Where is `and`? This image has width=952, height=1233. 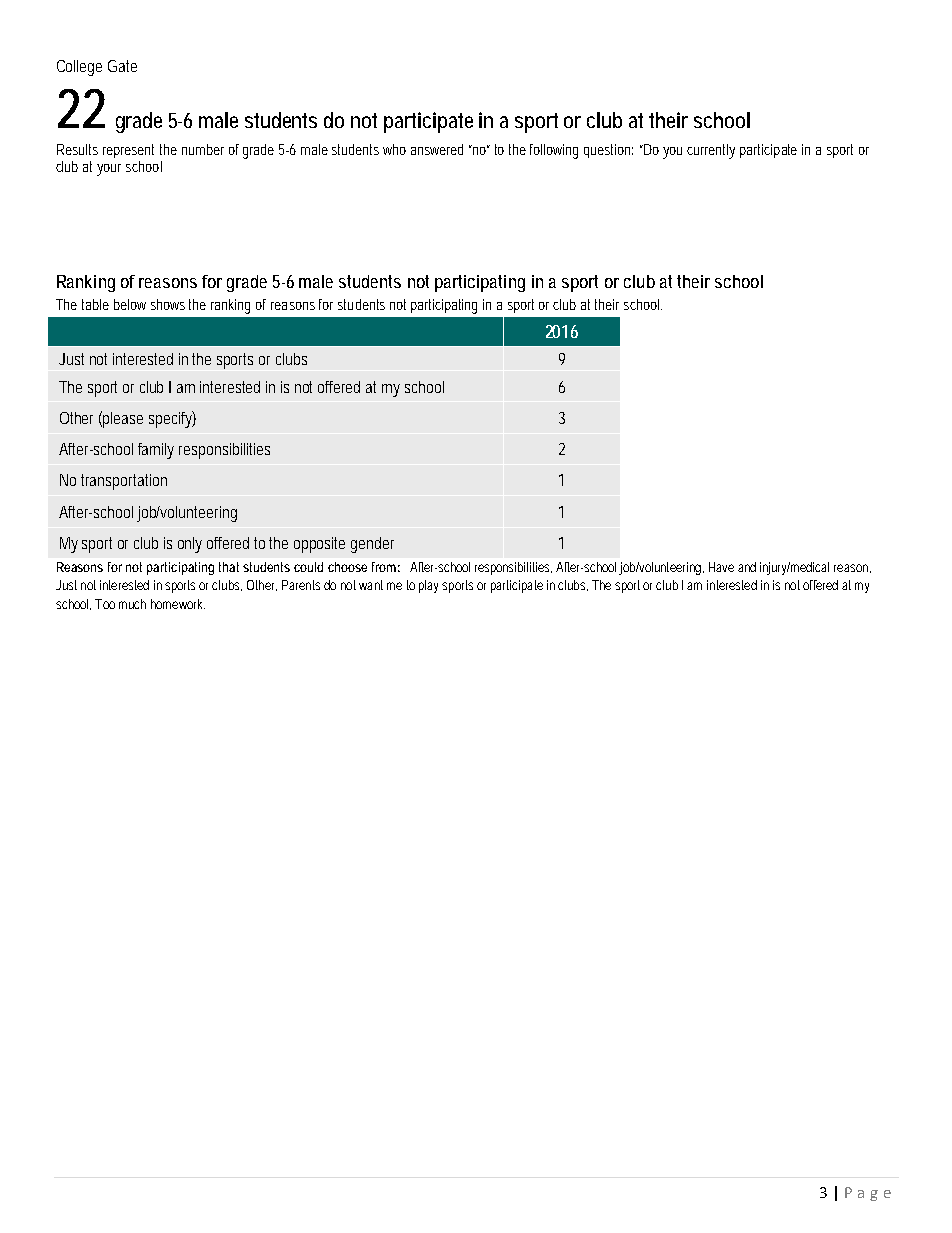
and is located at coordinates (747, 567).
